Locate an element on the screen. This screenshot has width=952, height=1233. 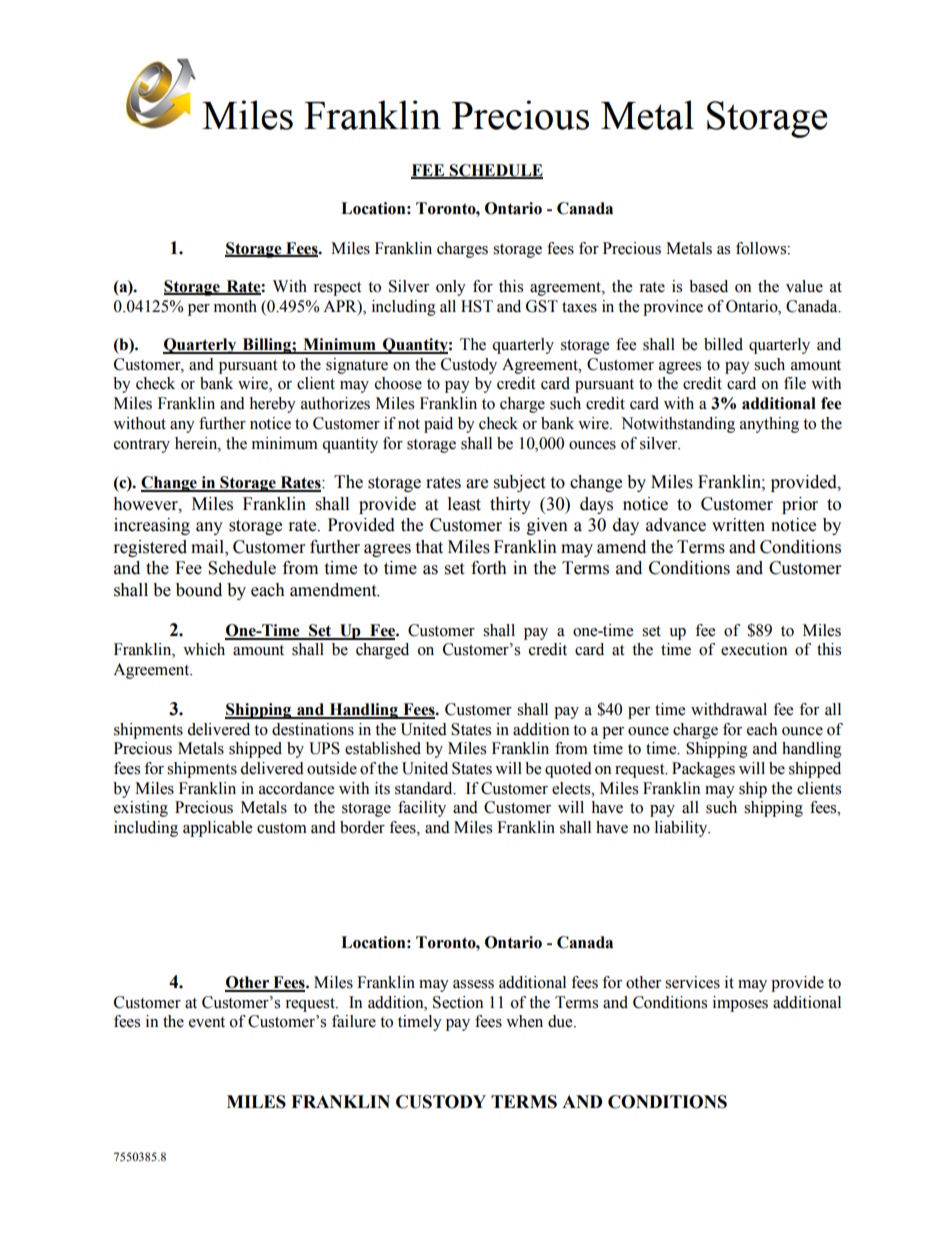
only is located at coordinates (451, 288).
